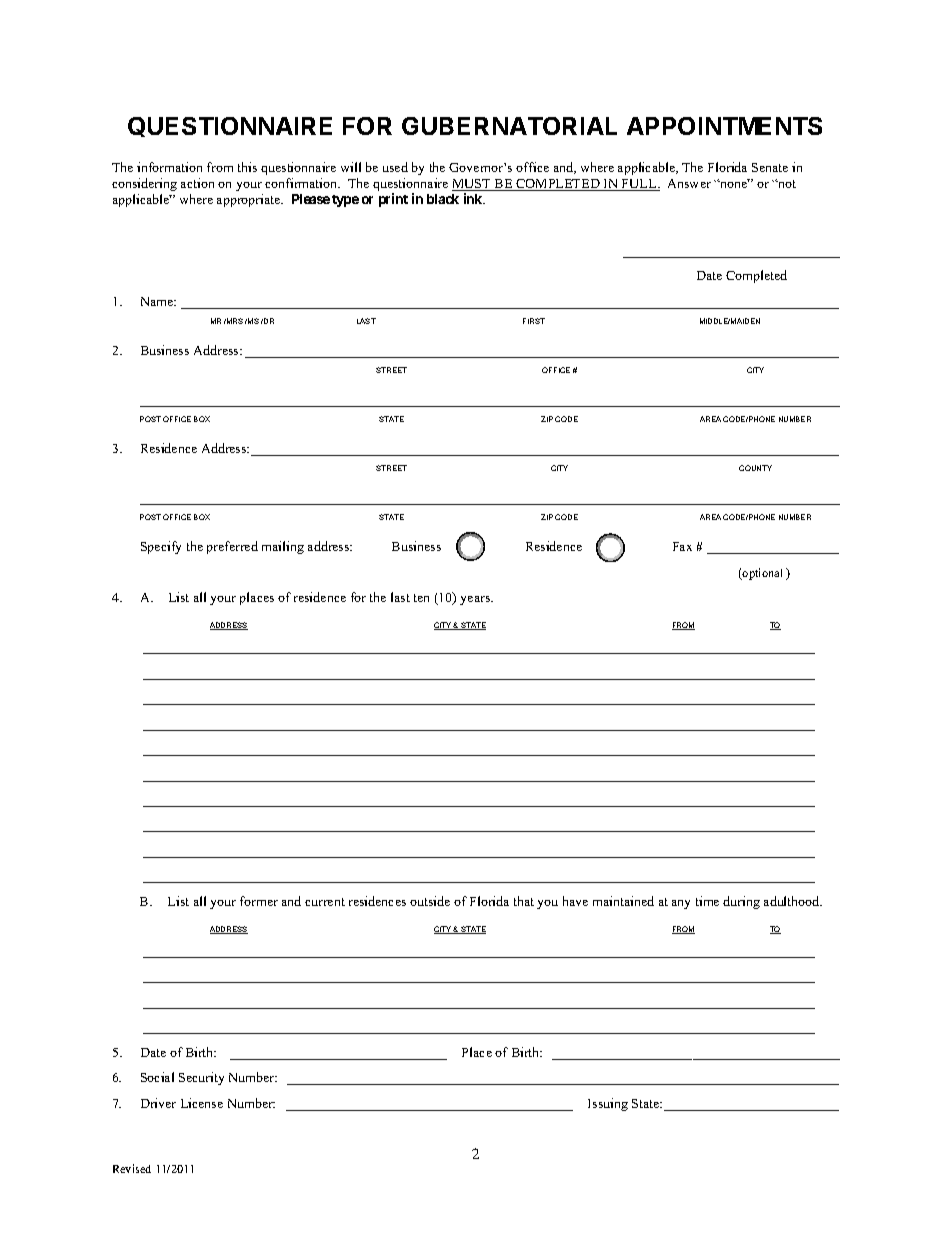 Image resolution: width=952 pixels, height=1233 pixels. Describe the element at coordinates (724, 126) in the document. I see `APPOINTMENTS` at that location.
